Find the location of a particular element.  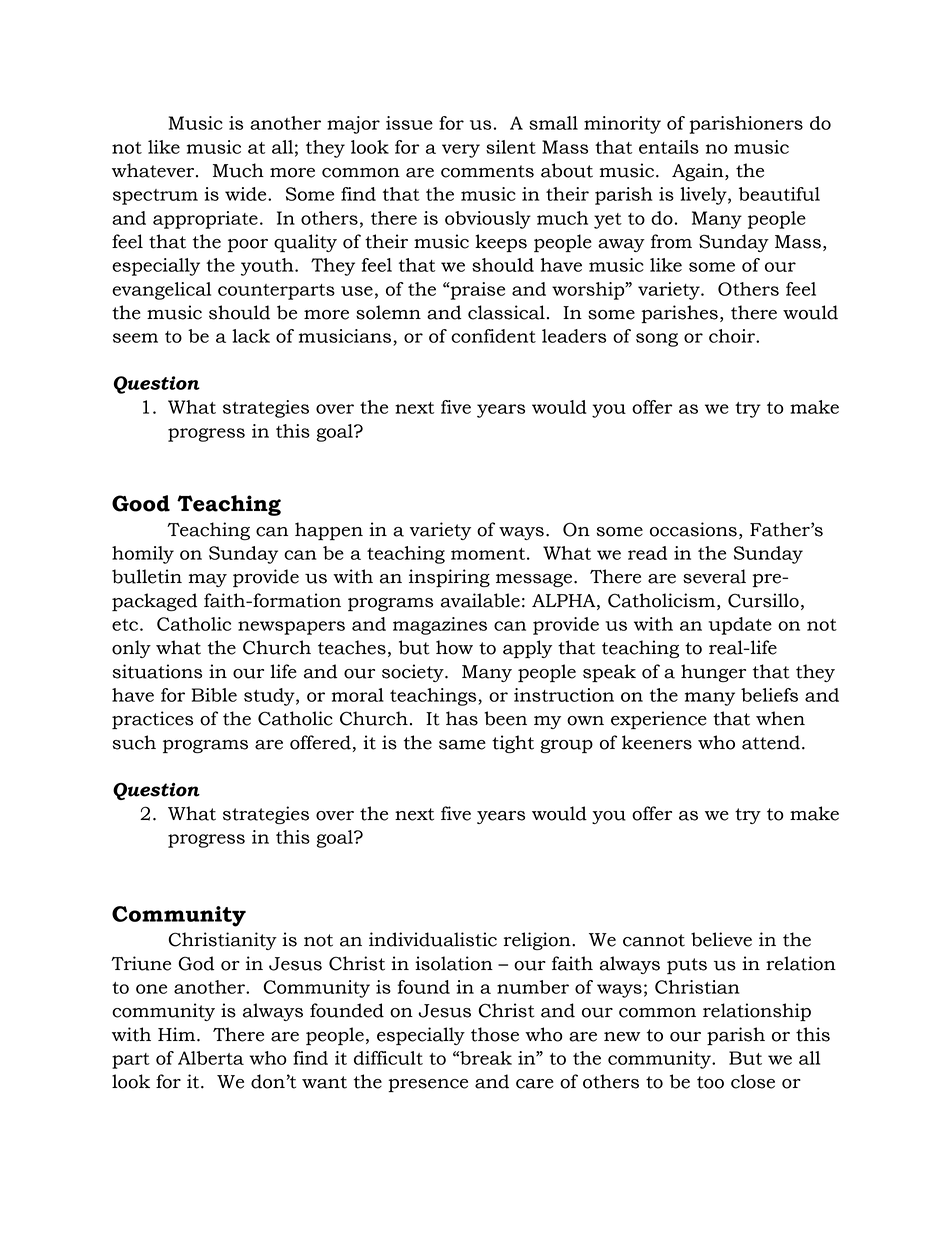

several is located at coordinates (714, 576).
